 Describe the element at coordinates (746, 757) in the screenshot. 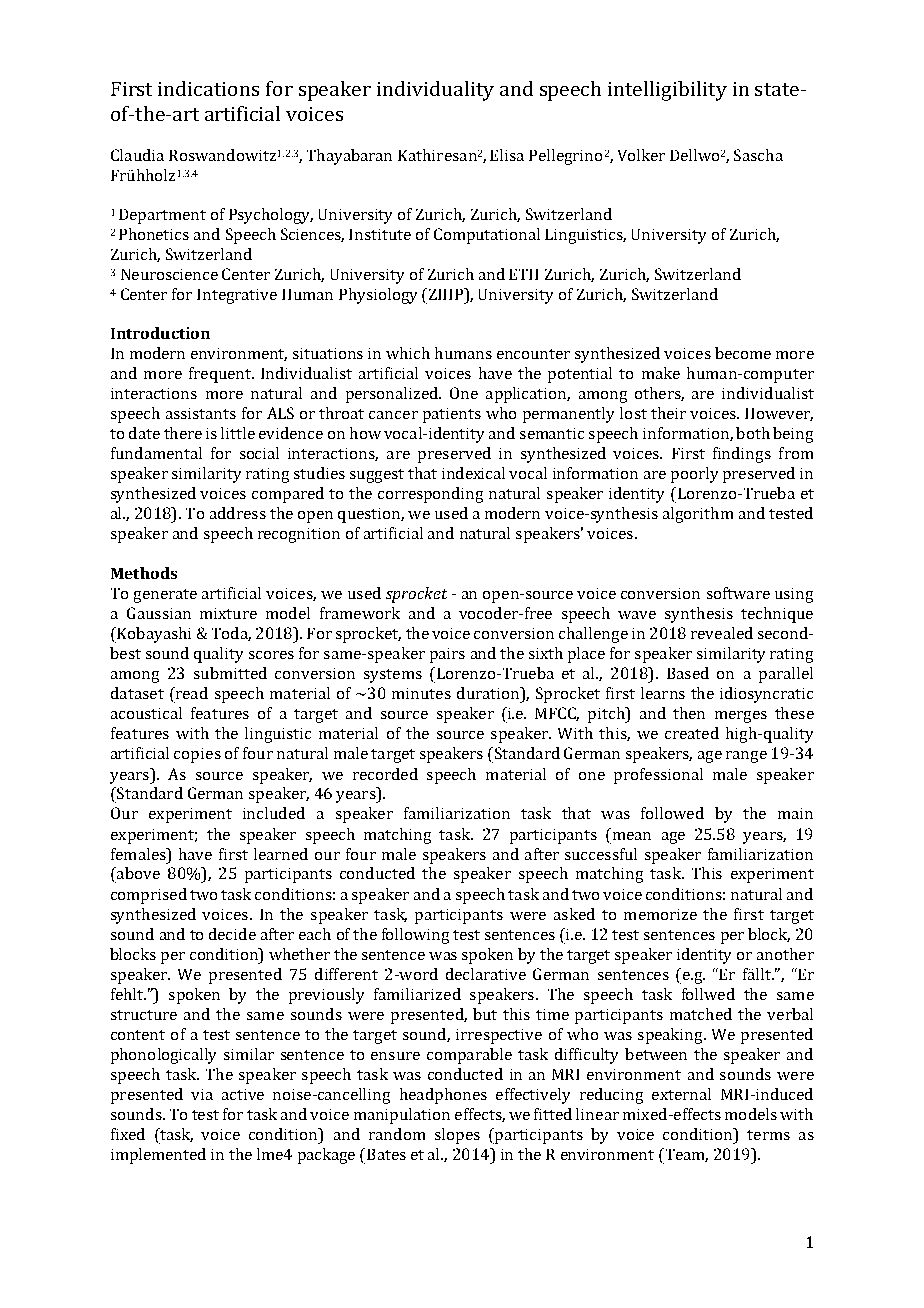

I see `range` at that location.
